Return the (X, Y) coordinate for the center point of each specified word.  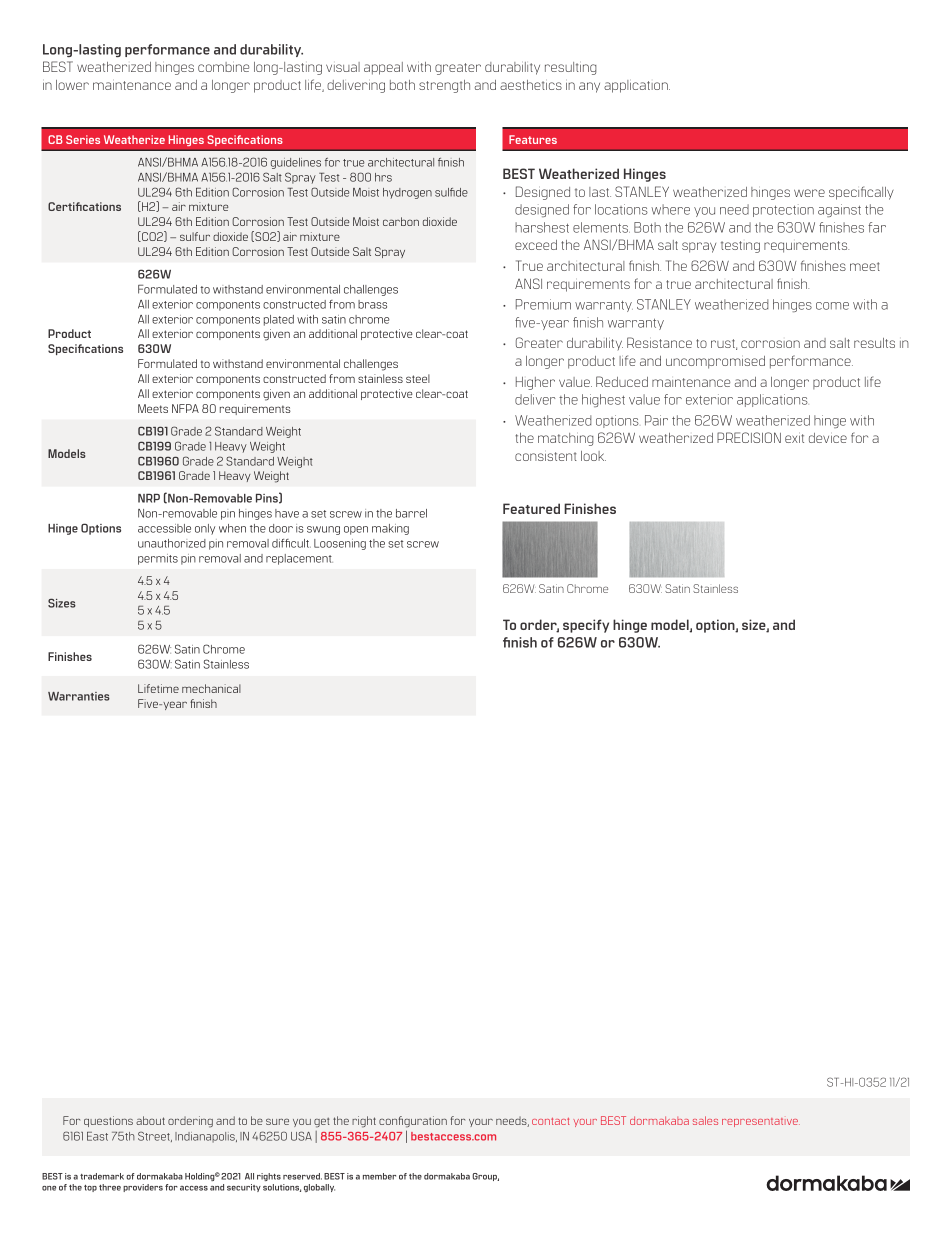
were (809, 193)
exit (794, 438)
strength (444, 86)
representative (761, 1122)
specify (586, 626)
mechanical (211, 688)
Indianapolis (206, 1137)
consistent (546, 456)
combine (223, 67)
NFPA (185, 408)
